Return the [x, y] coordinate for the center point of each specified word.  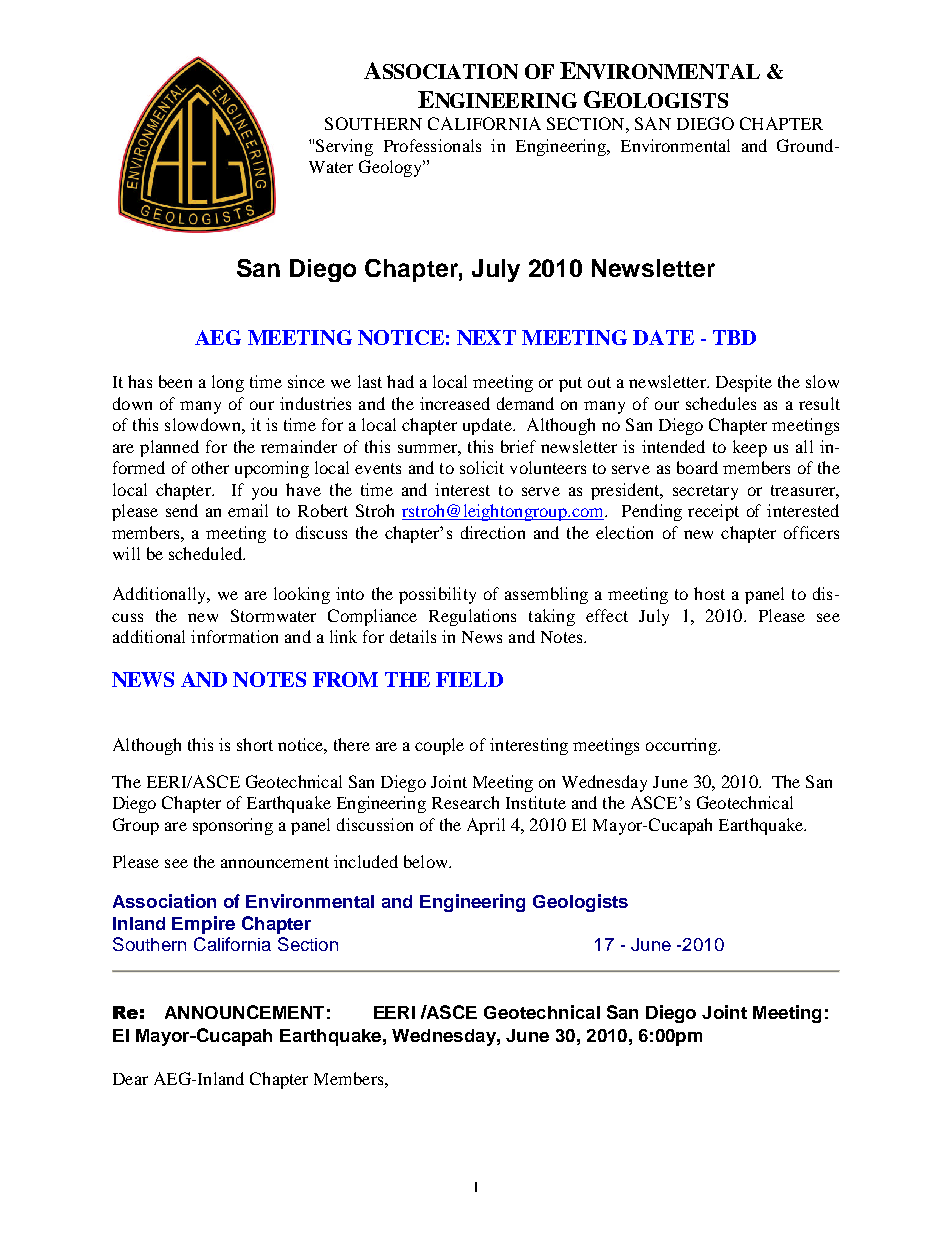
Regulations [472, 617]
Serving [344, 147]
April [486, 826]
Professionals [432, 145]
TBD [734, 337]
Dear [130, 1079]
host [709, 593]
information [234, 636]
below [427, 861]
